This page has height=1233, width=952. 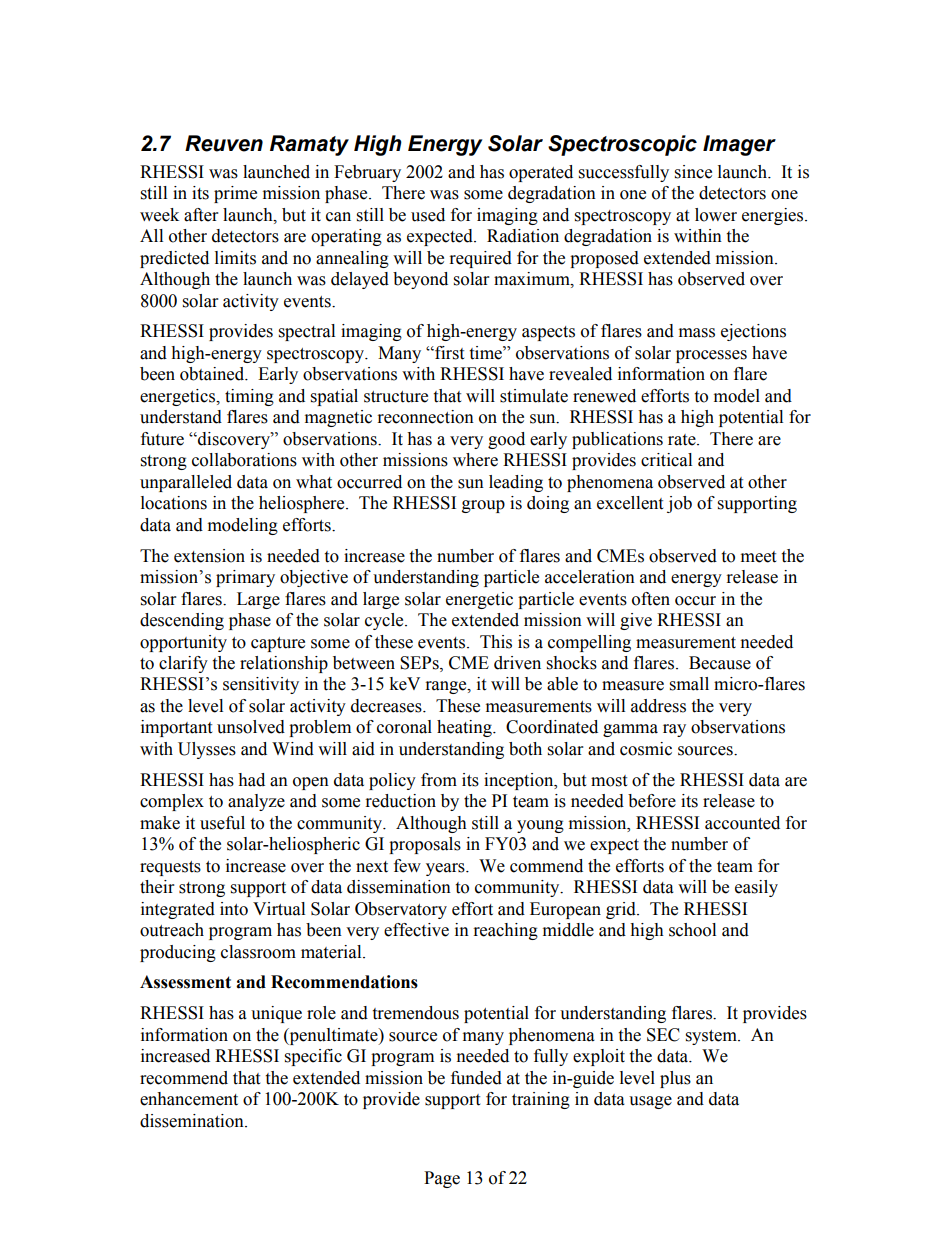 What do you see at coordinates (261, 685) in the page?
I see `sensitivity` at bounding box center [261, 685].
